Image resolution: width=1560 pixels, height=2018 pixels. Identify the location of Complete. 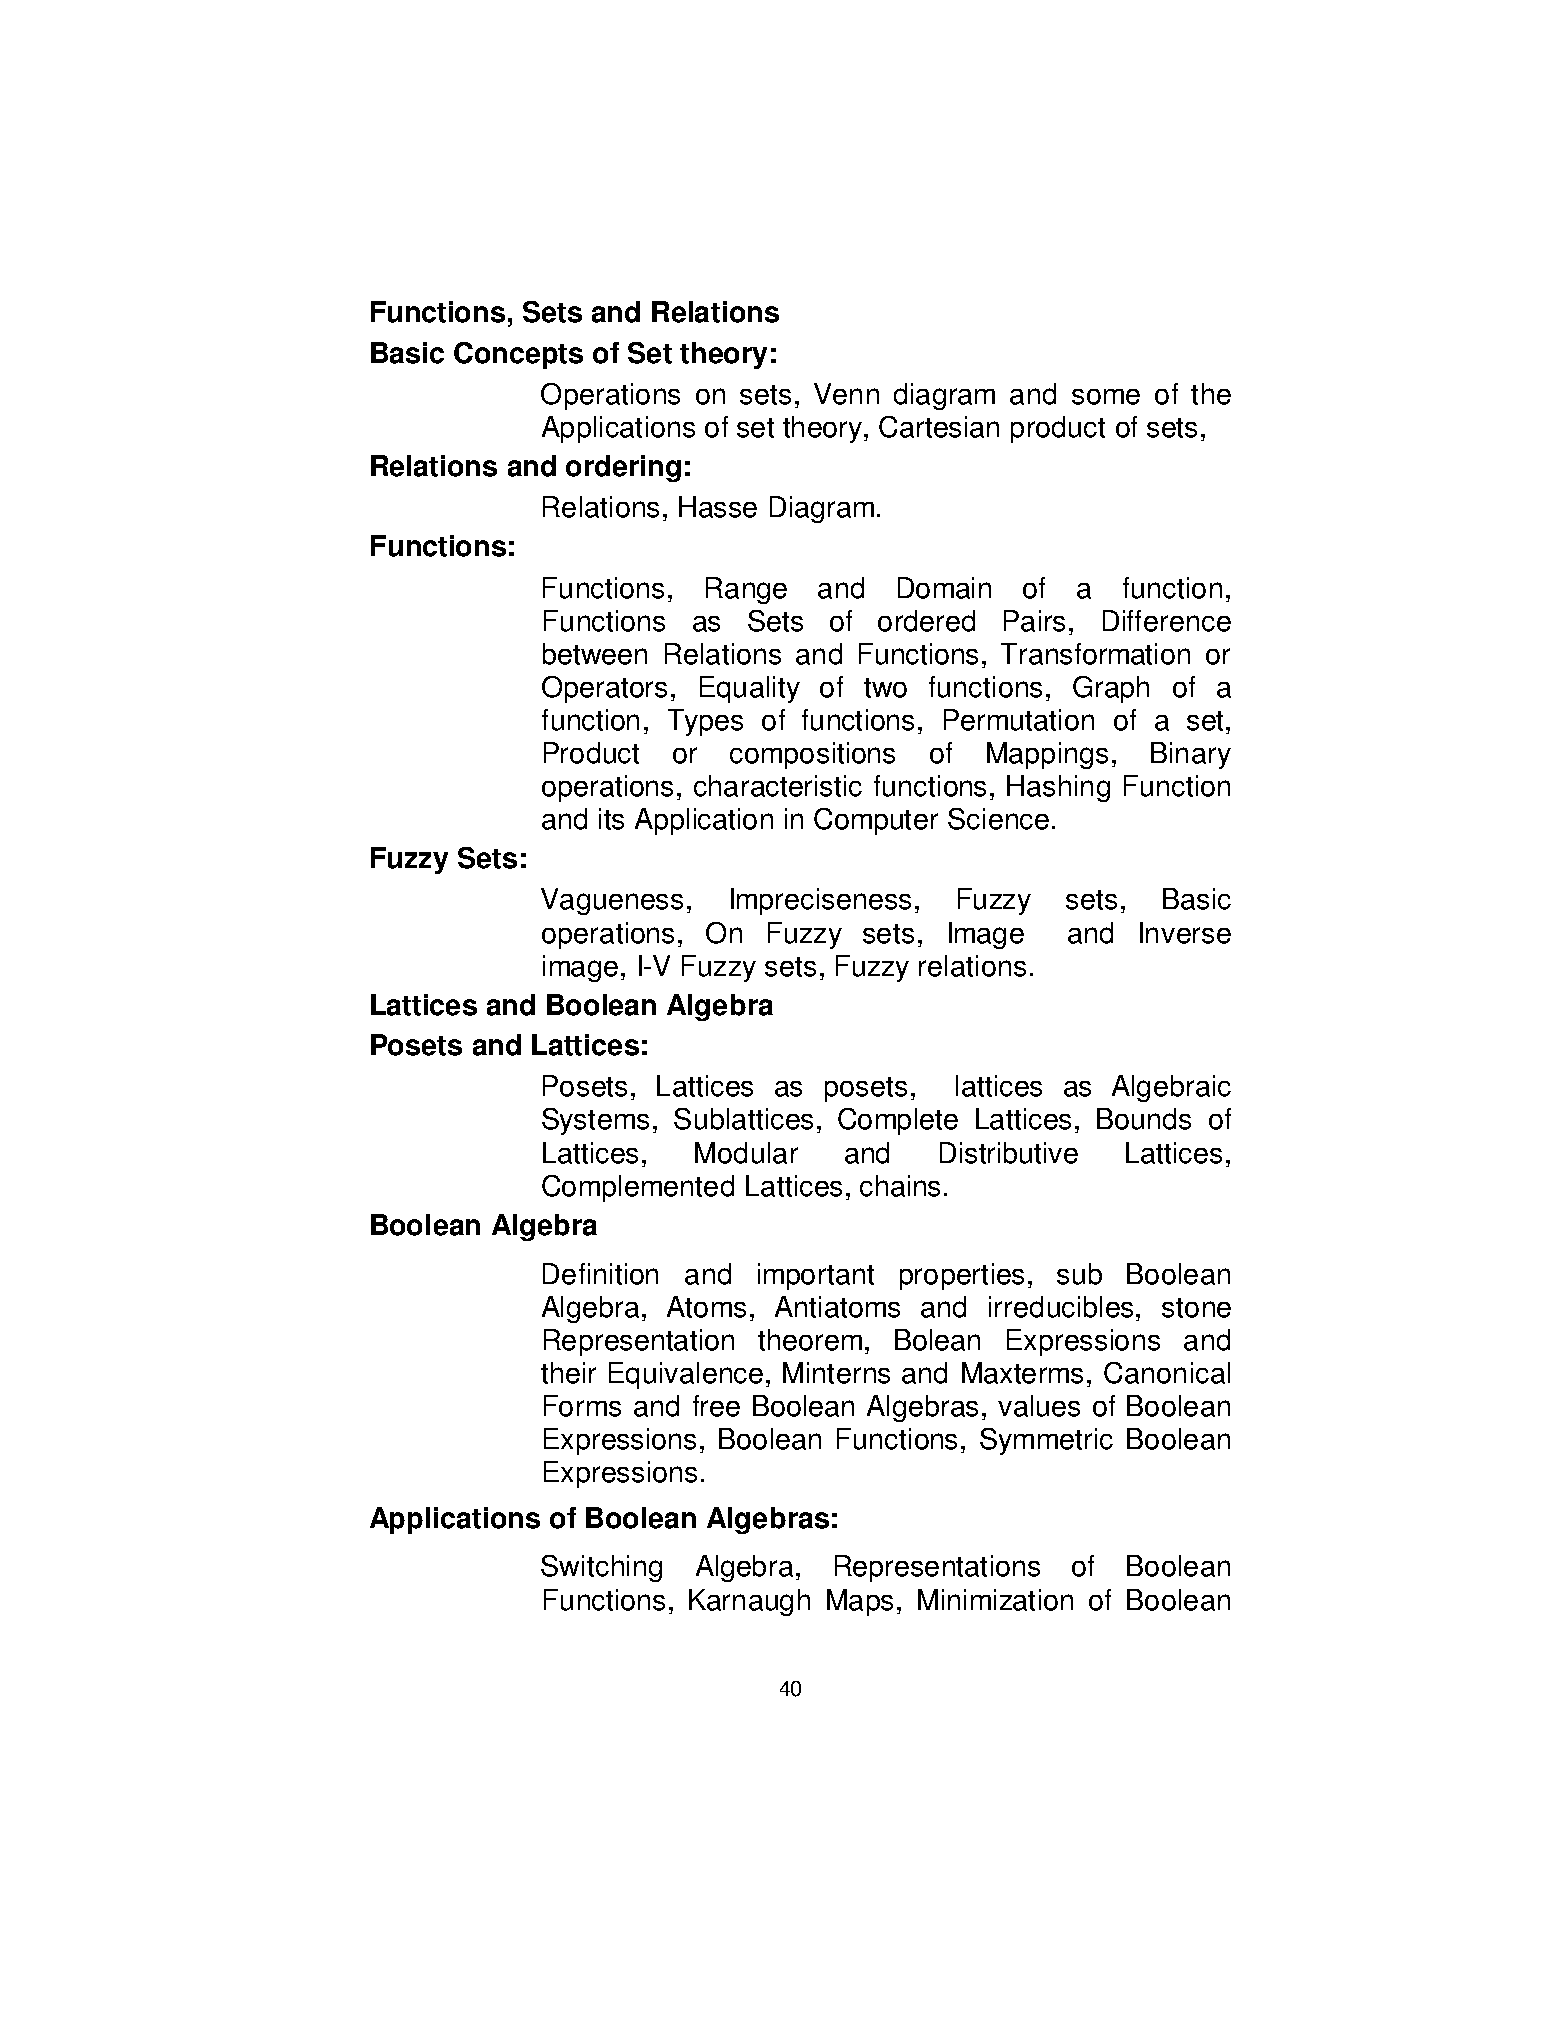
(898, 1121).
